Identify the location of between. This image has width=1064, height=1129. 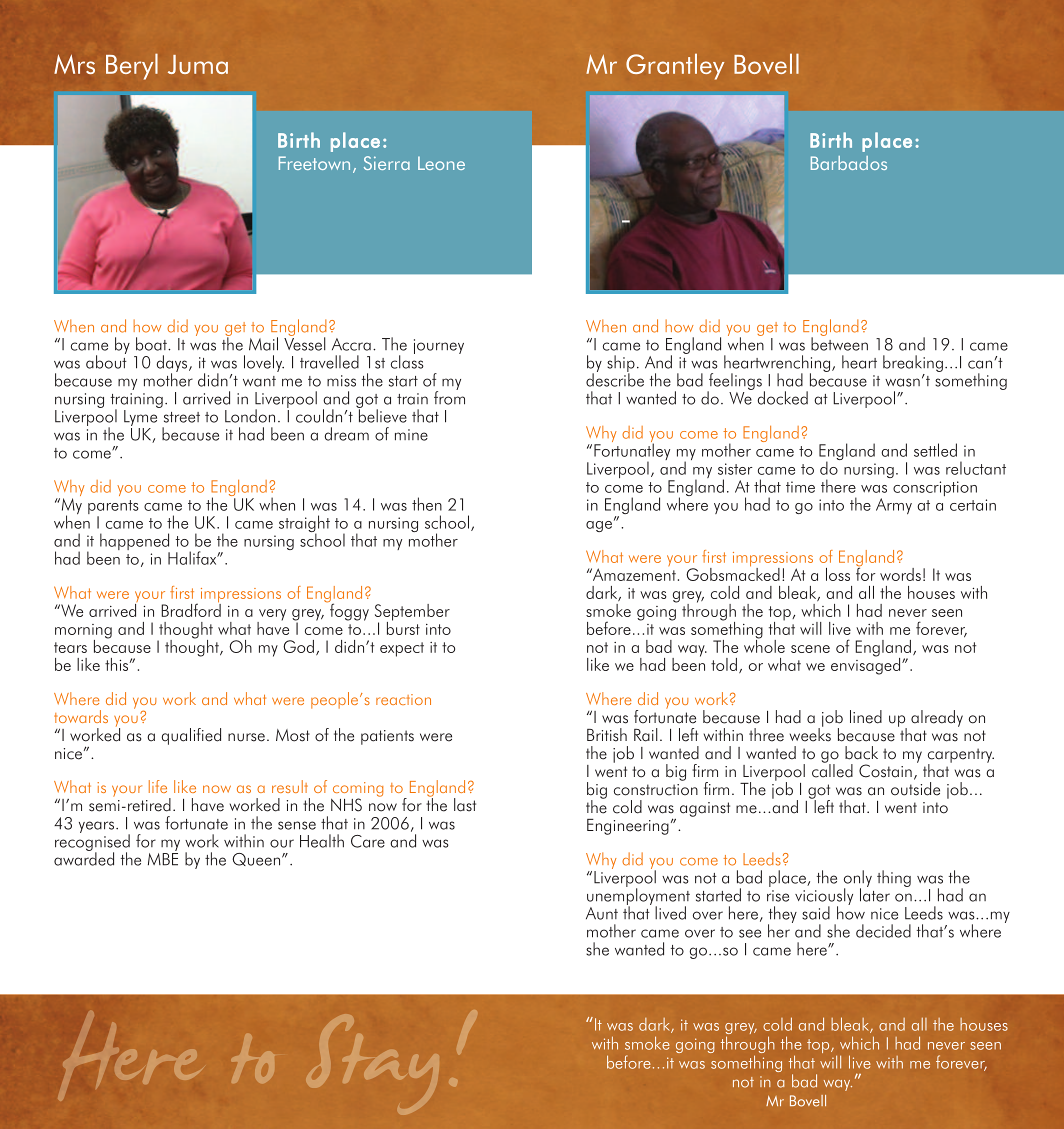
(839, 343).
